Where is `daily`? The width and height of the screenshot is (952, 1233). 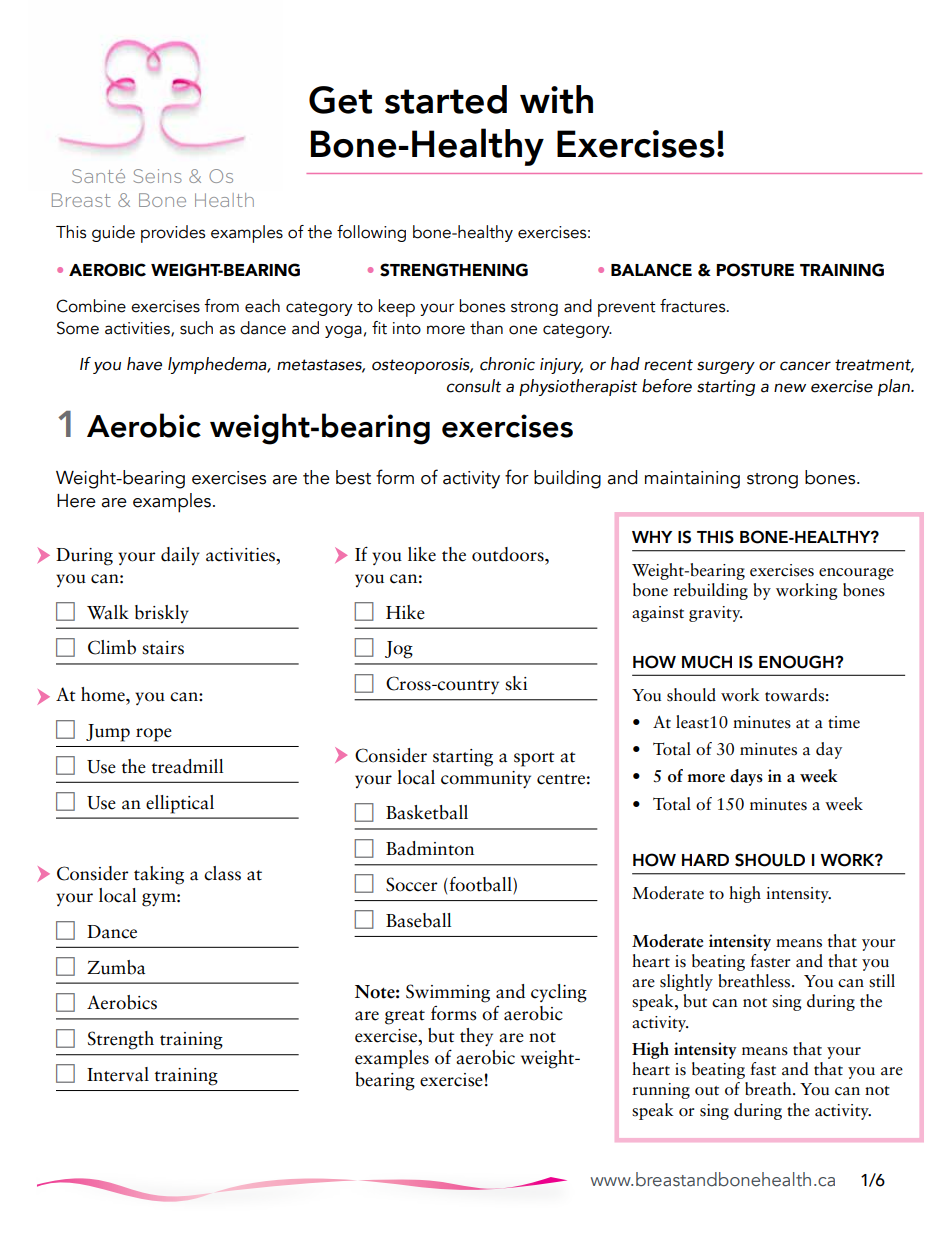
daily is located at coordinates (180, 556).
